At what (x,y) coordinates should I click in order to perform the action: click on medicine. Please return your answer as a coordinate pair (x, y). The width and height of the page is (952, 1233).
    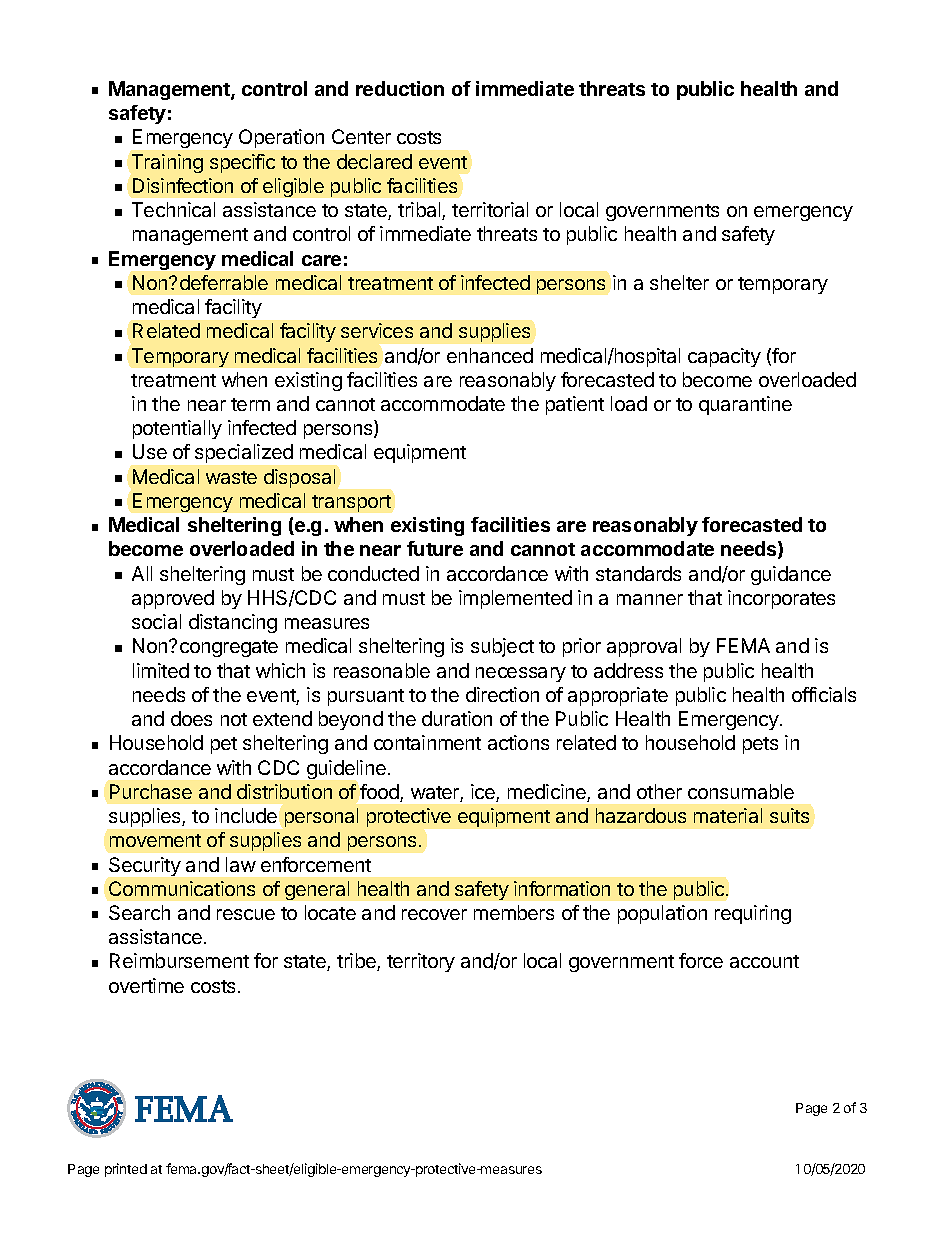
    Looking at the image, I should click on (548, 793).
